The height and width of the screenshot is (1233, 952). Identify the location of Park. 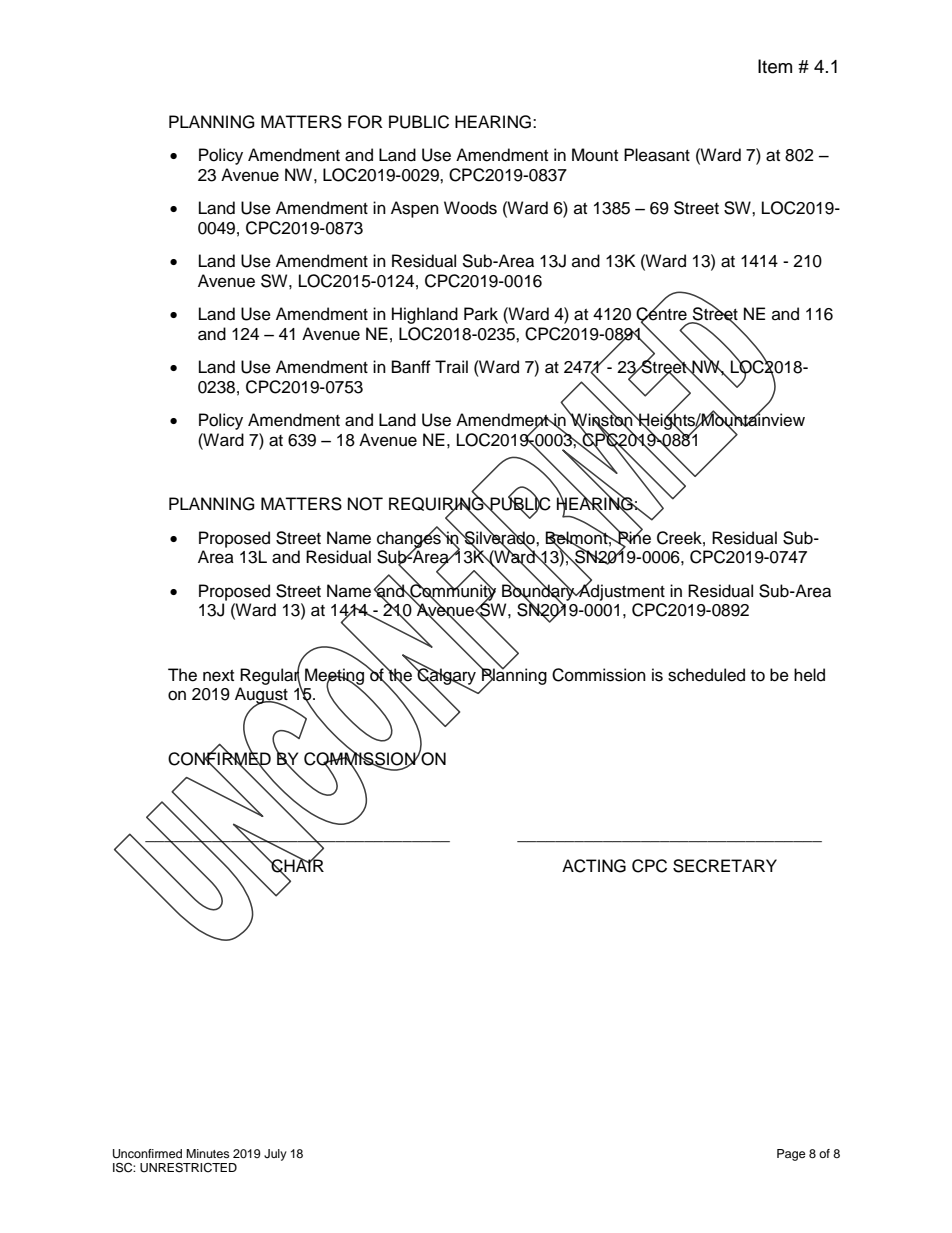
(481, 313).
